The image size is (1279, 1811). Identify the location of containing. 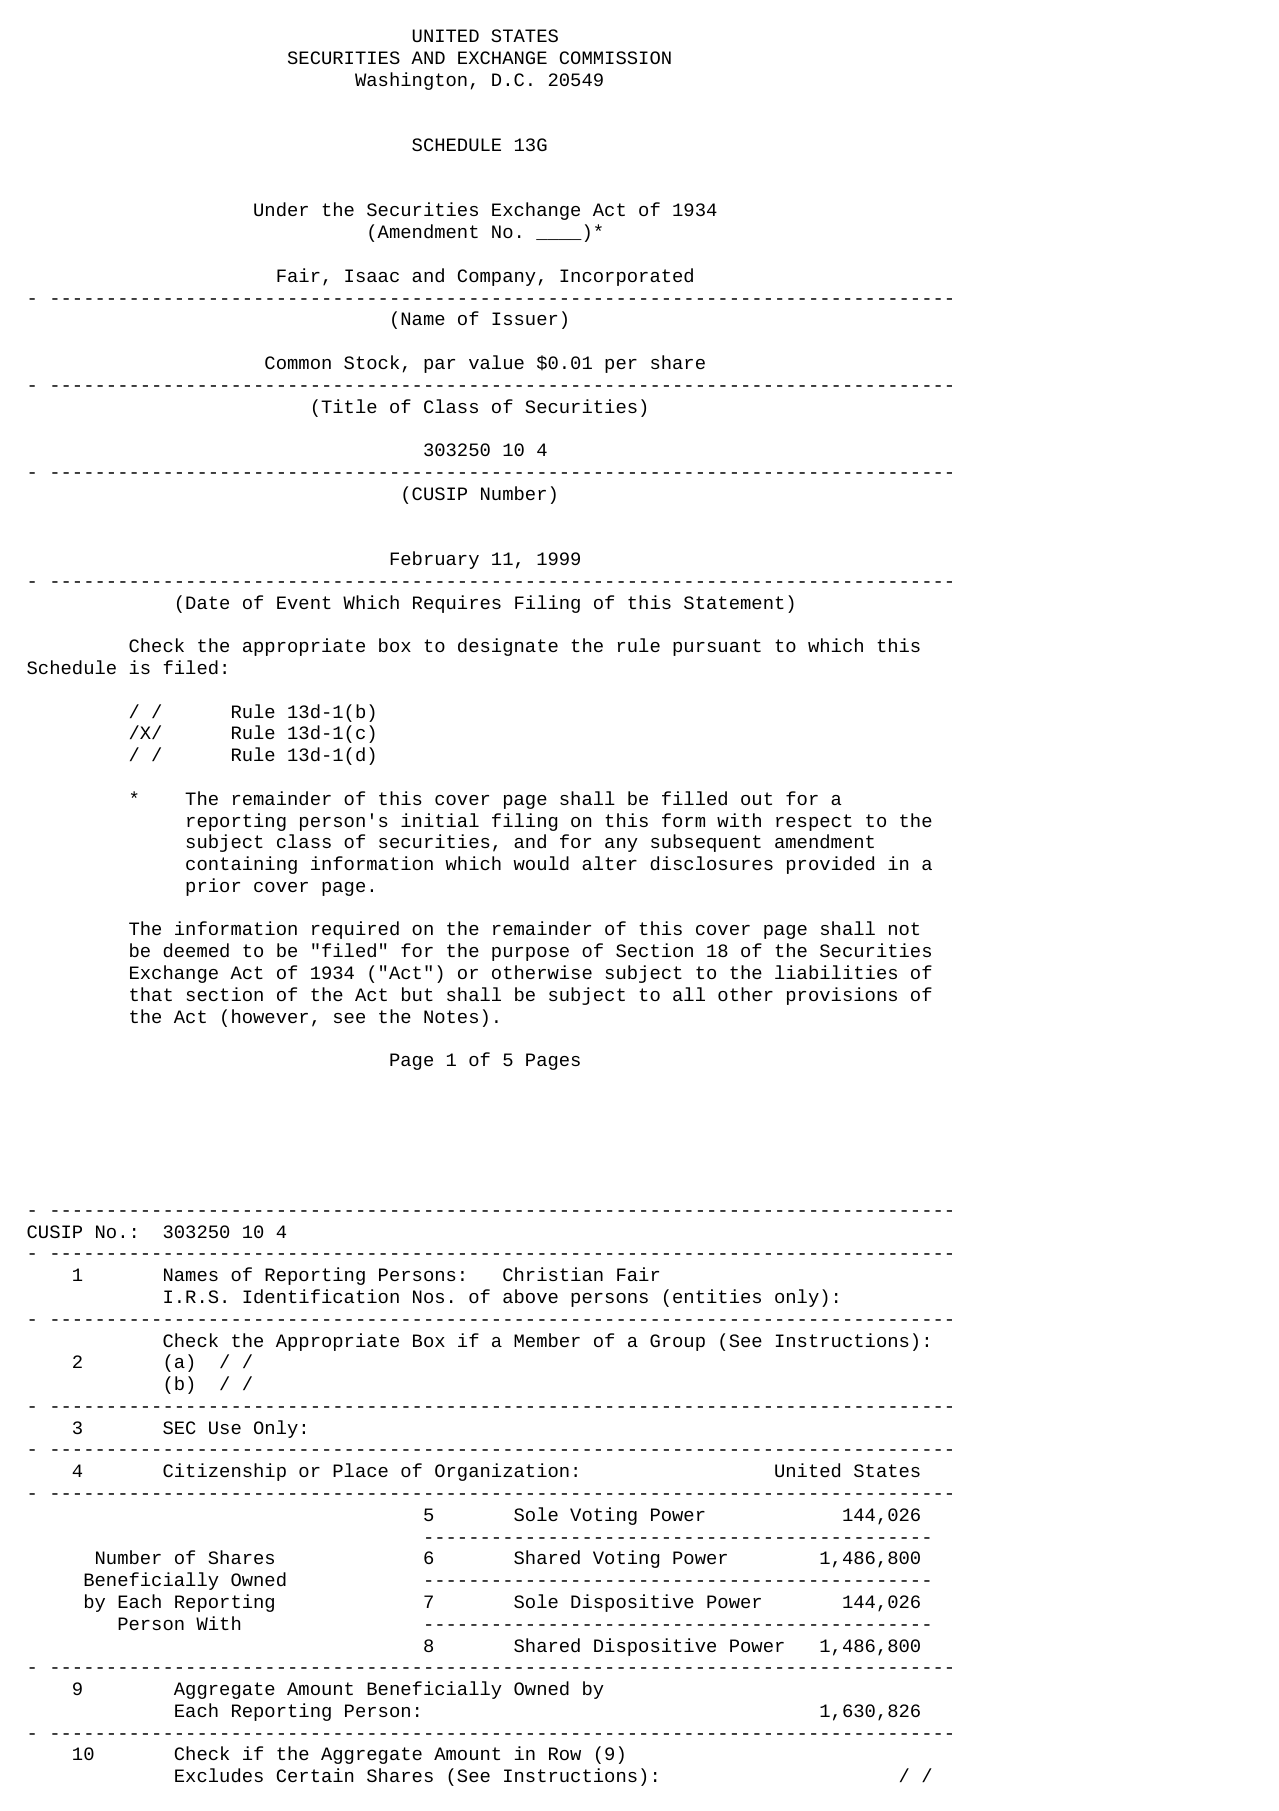
(241, 865).
